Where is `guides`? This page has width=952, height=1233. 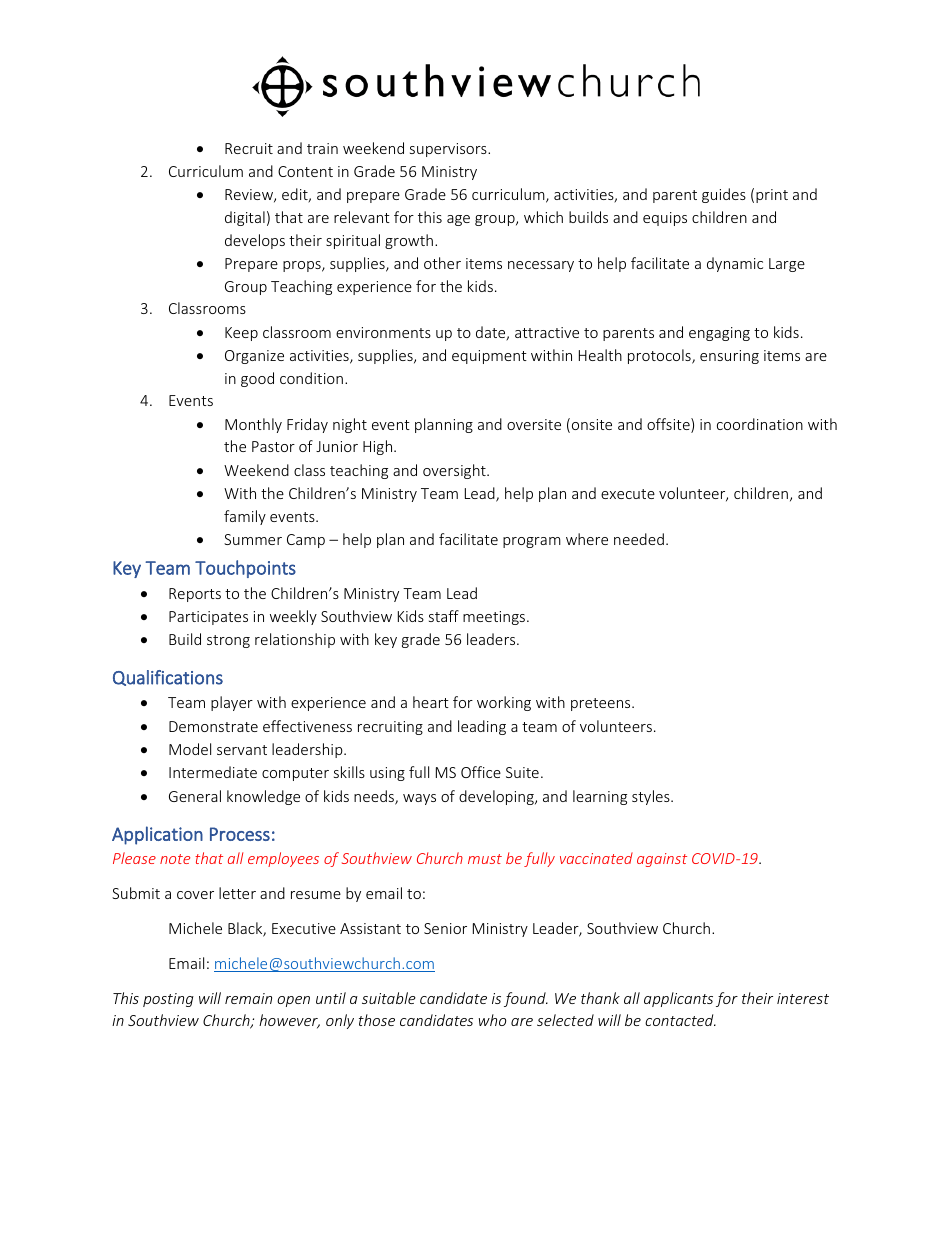 guides is located at coordinates (724, 195).
